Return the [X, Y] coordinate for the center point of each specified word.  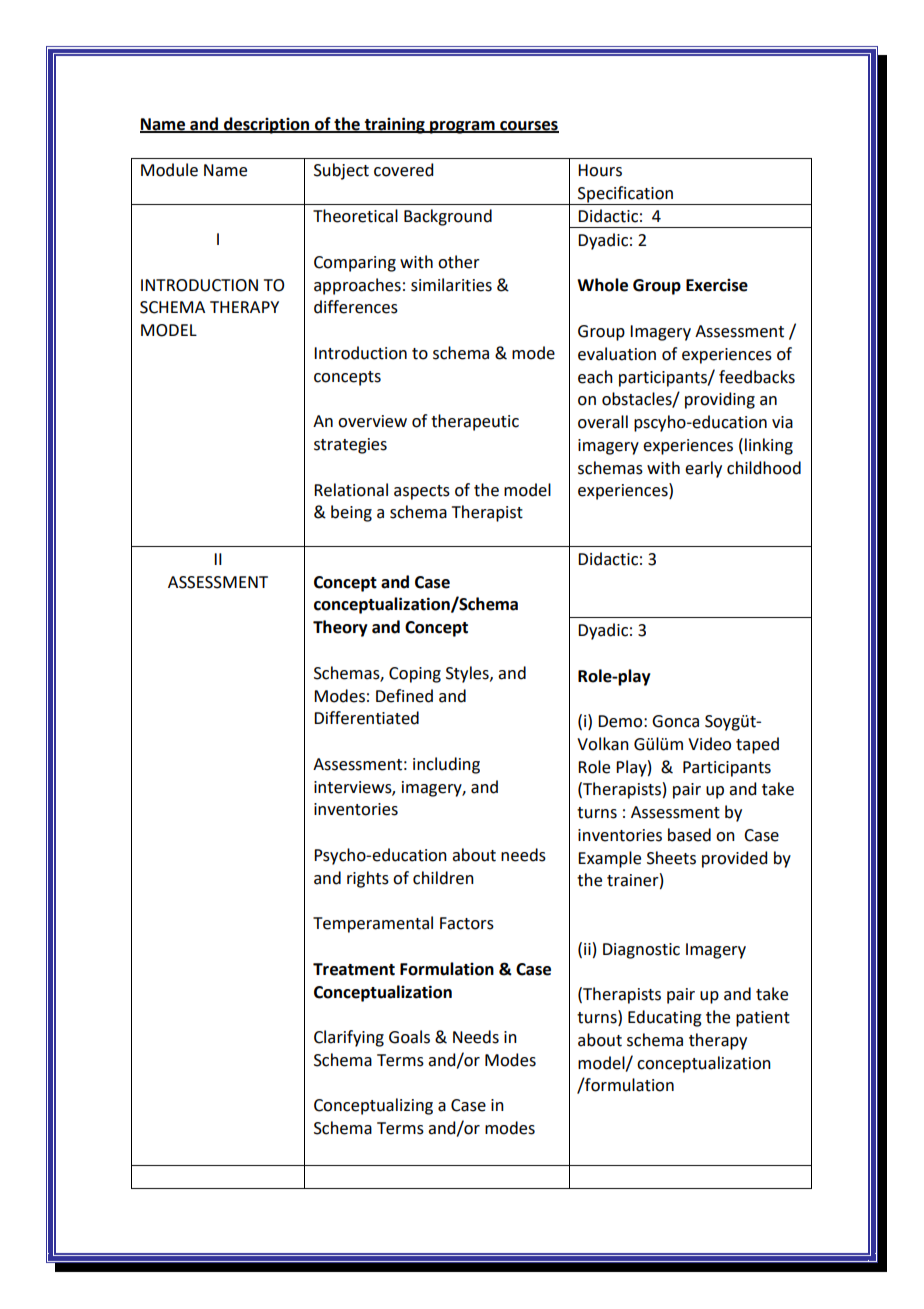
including [446, 765]
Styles [468, 674]
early [703, 469]
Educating [665, 1018]
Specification [625, 195]
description [267, 125]
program [462, 127]
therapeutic [475, 422]
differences [356, 307]
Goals [409, 1037]
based [689, 835]
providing [720, 400]
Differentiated [366, 718]
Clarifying [349, 1038]
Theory [340, 628]
